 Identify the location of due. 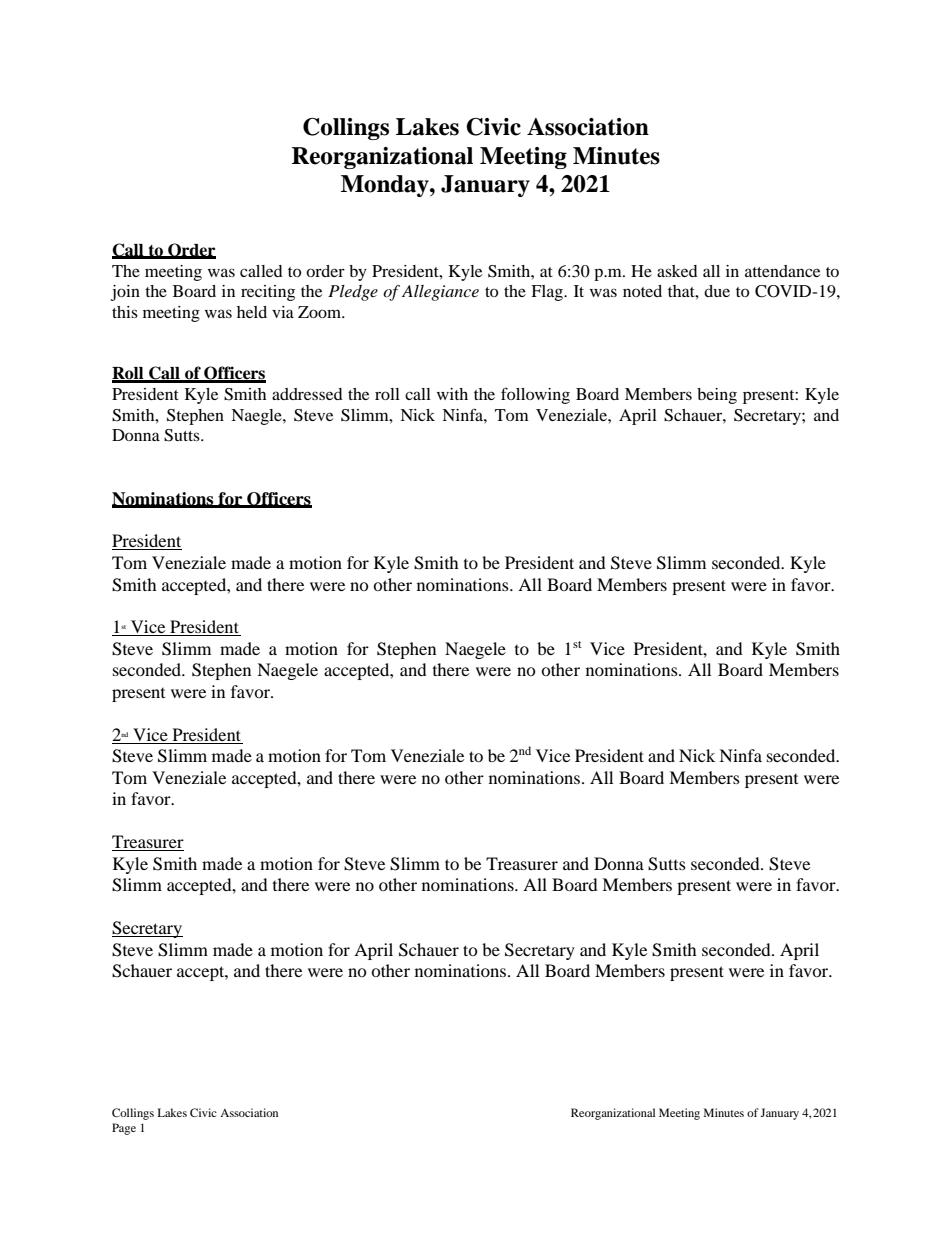
(717, 291).
